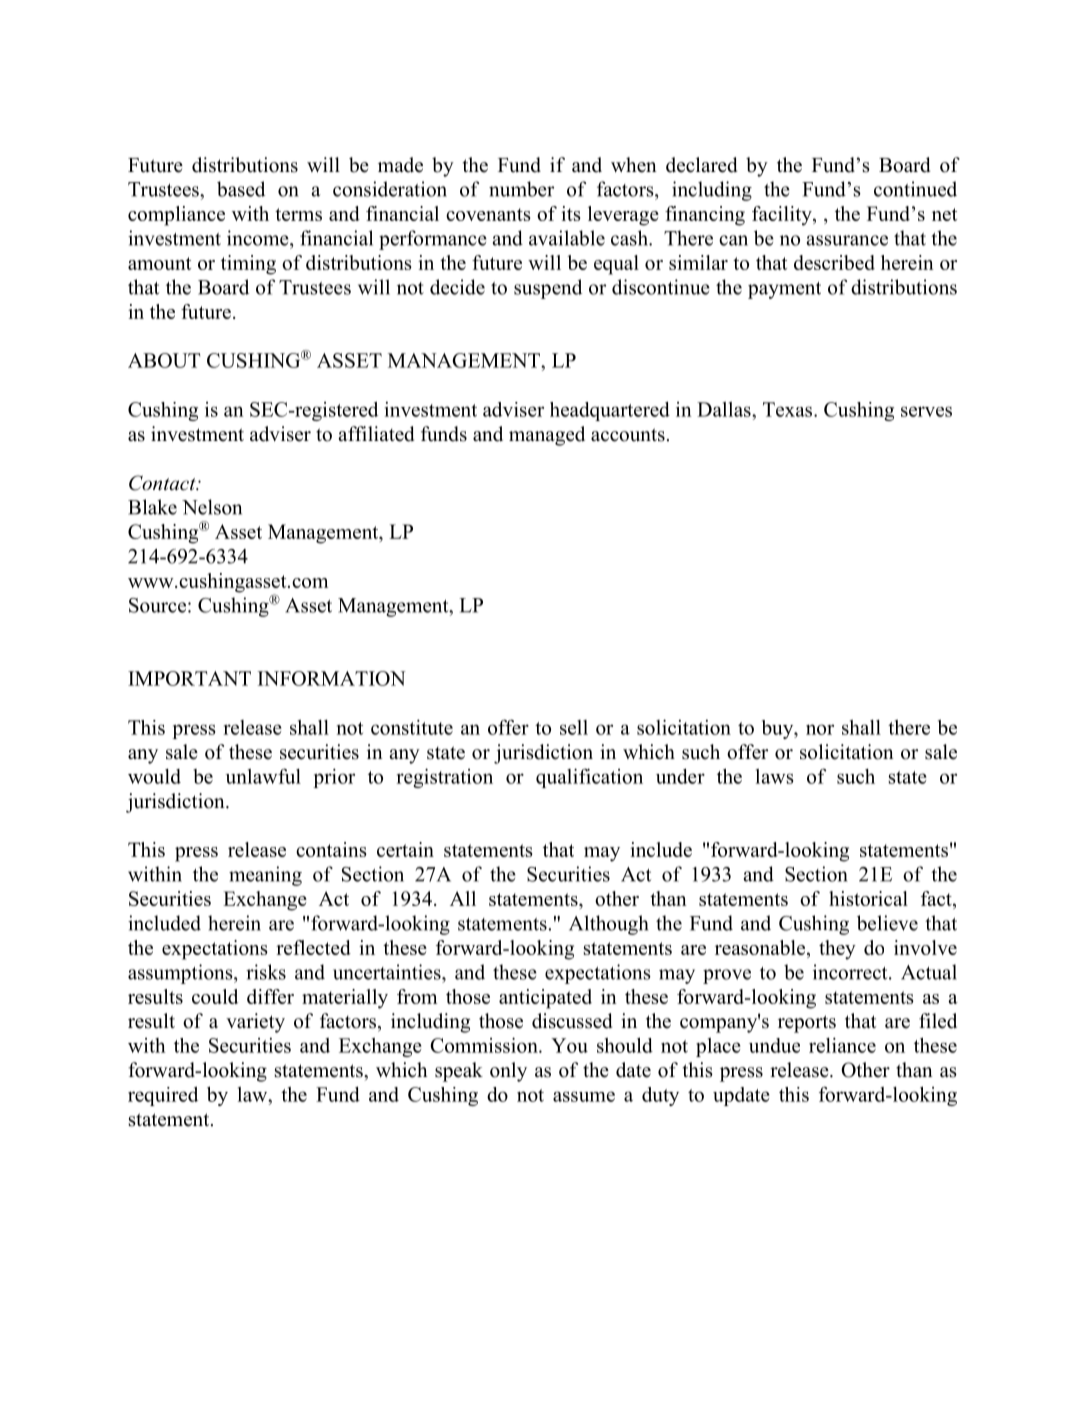 Image resolution: width=1085 pixels, height=1404 pixels. What do you see at coordinates (521, 189) in the image?
I see `number` at bounding box center [521, 189].
